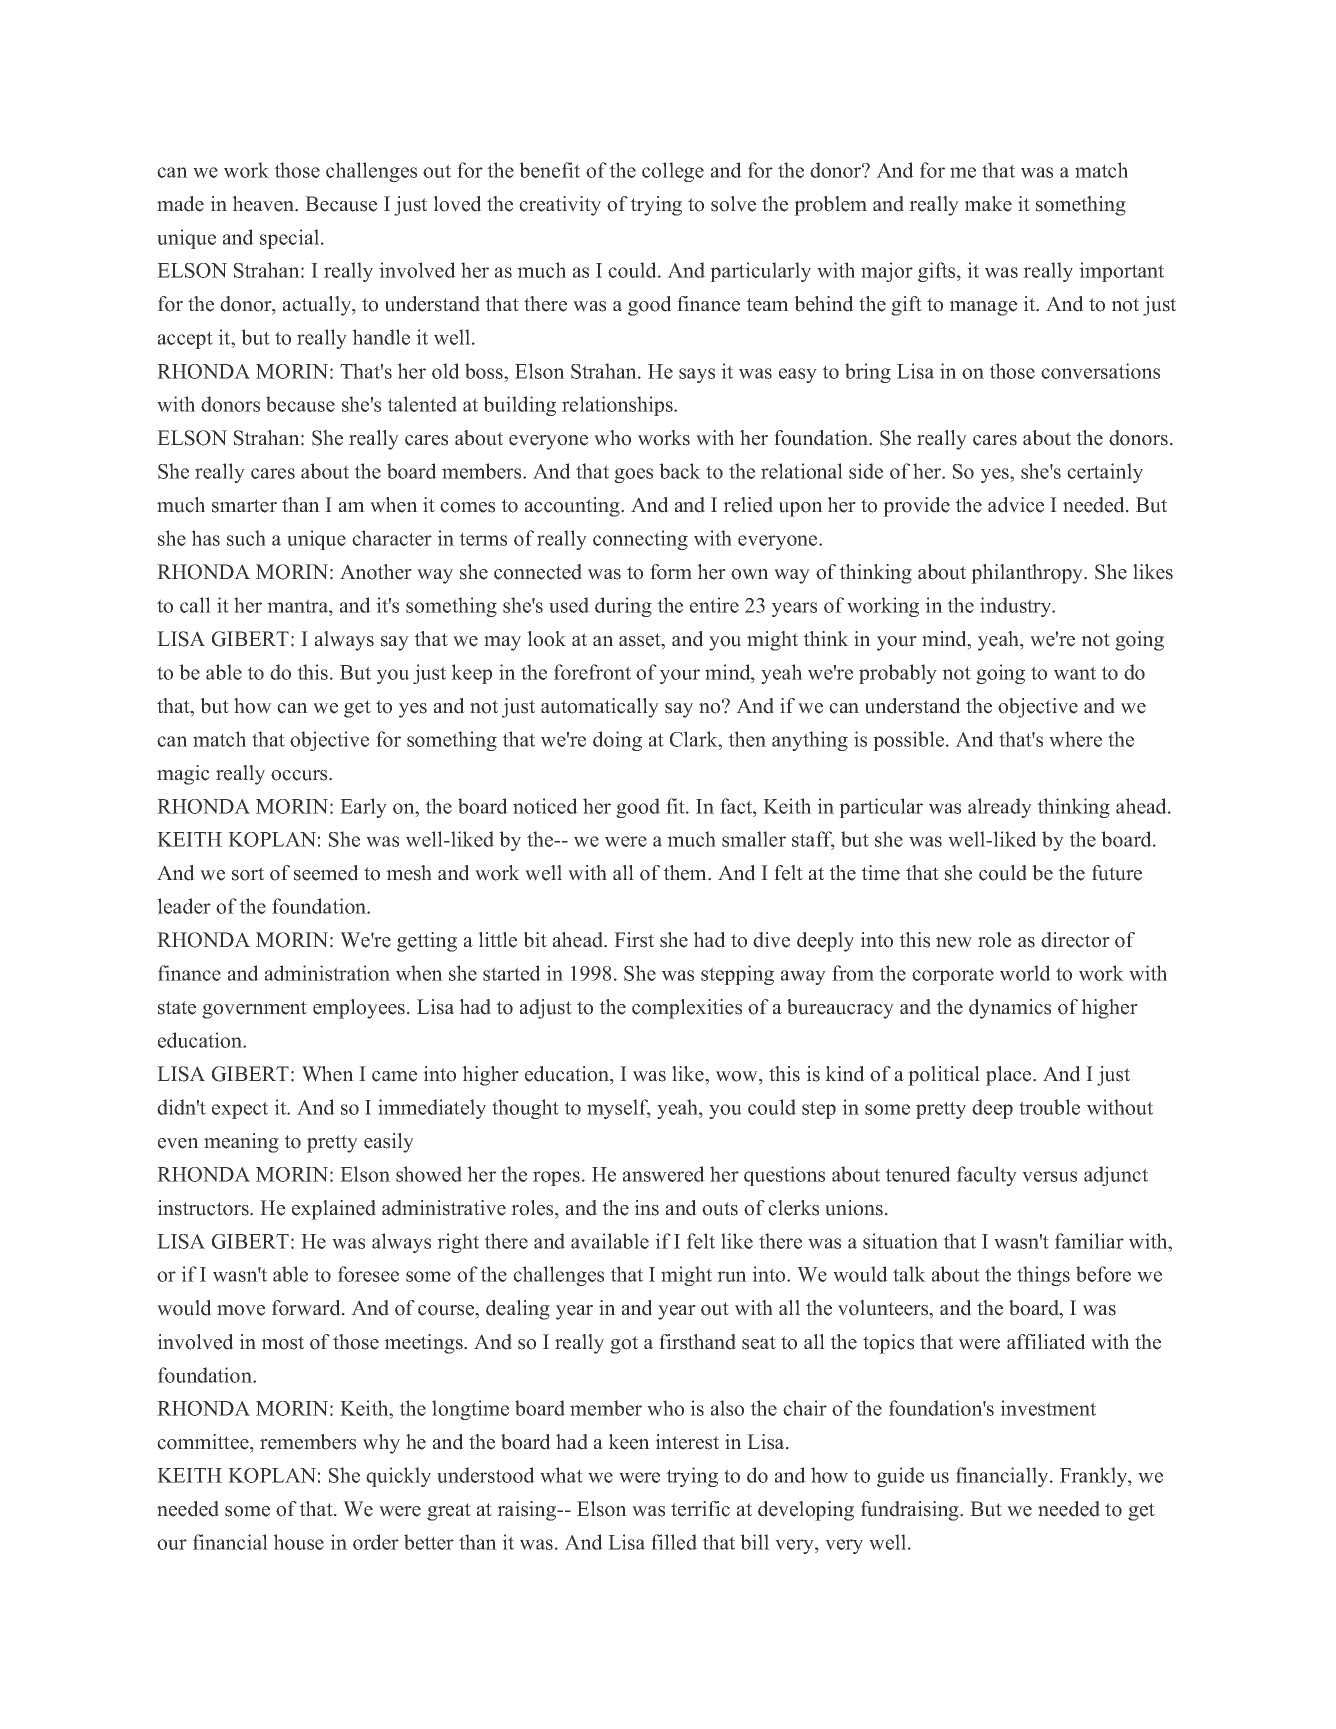 Image resolution: width=1336 pixels, height=1729 pixels. Describe the element at coordinates (1025, 973) in the screenshot. I see `world` at that location.
